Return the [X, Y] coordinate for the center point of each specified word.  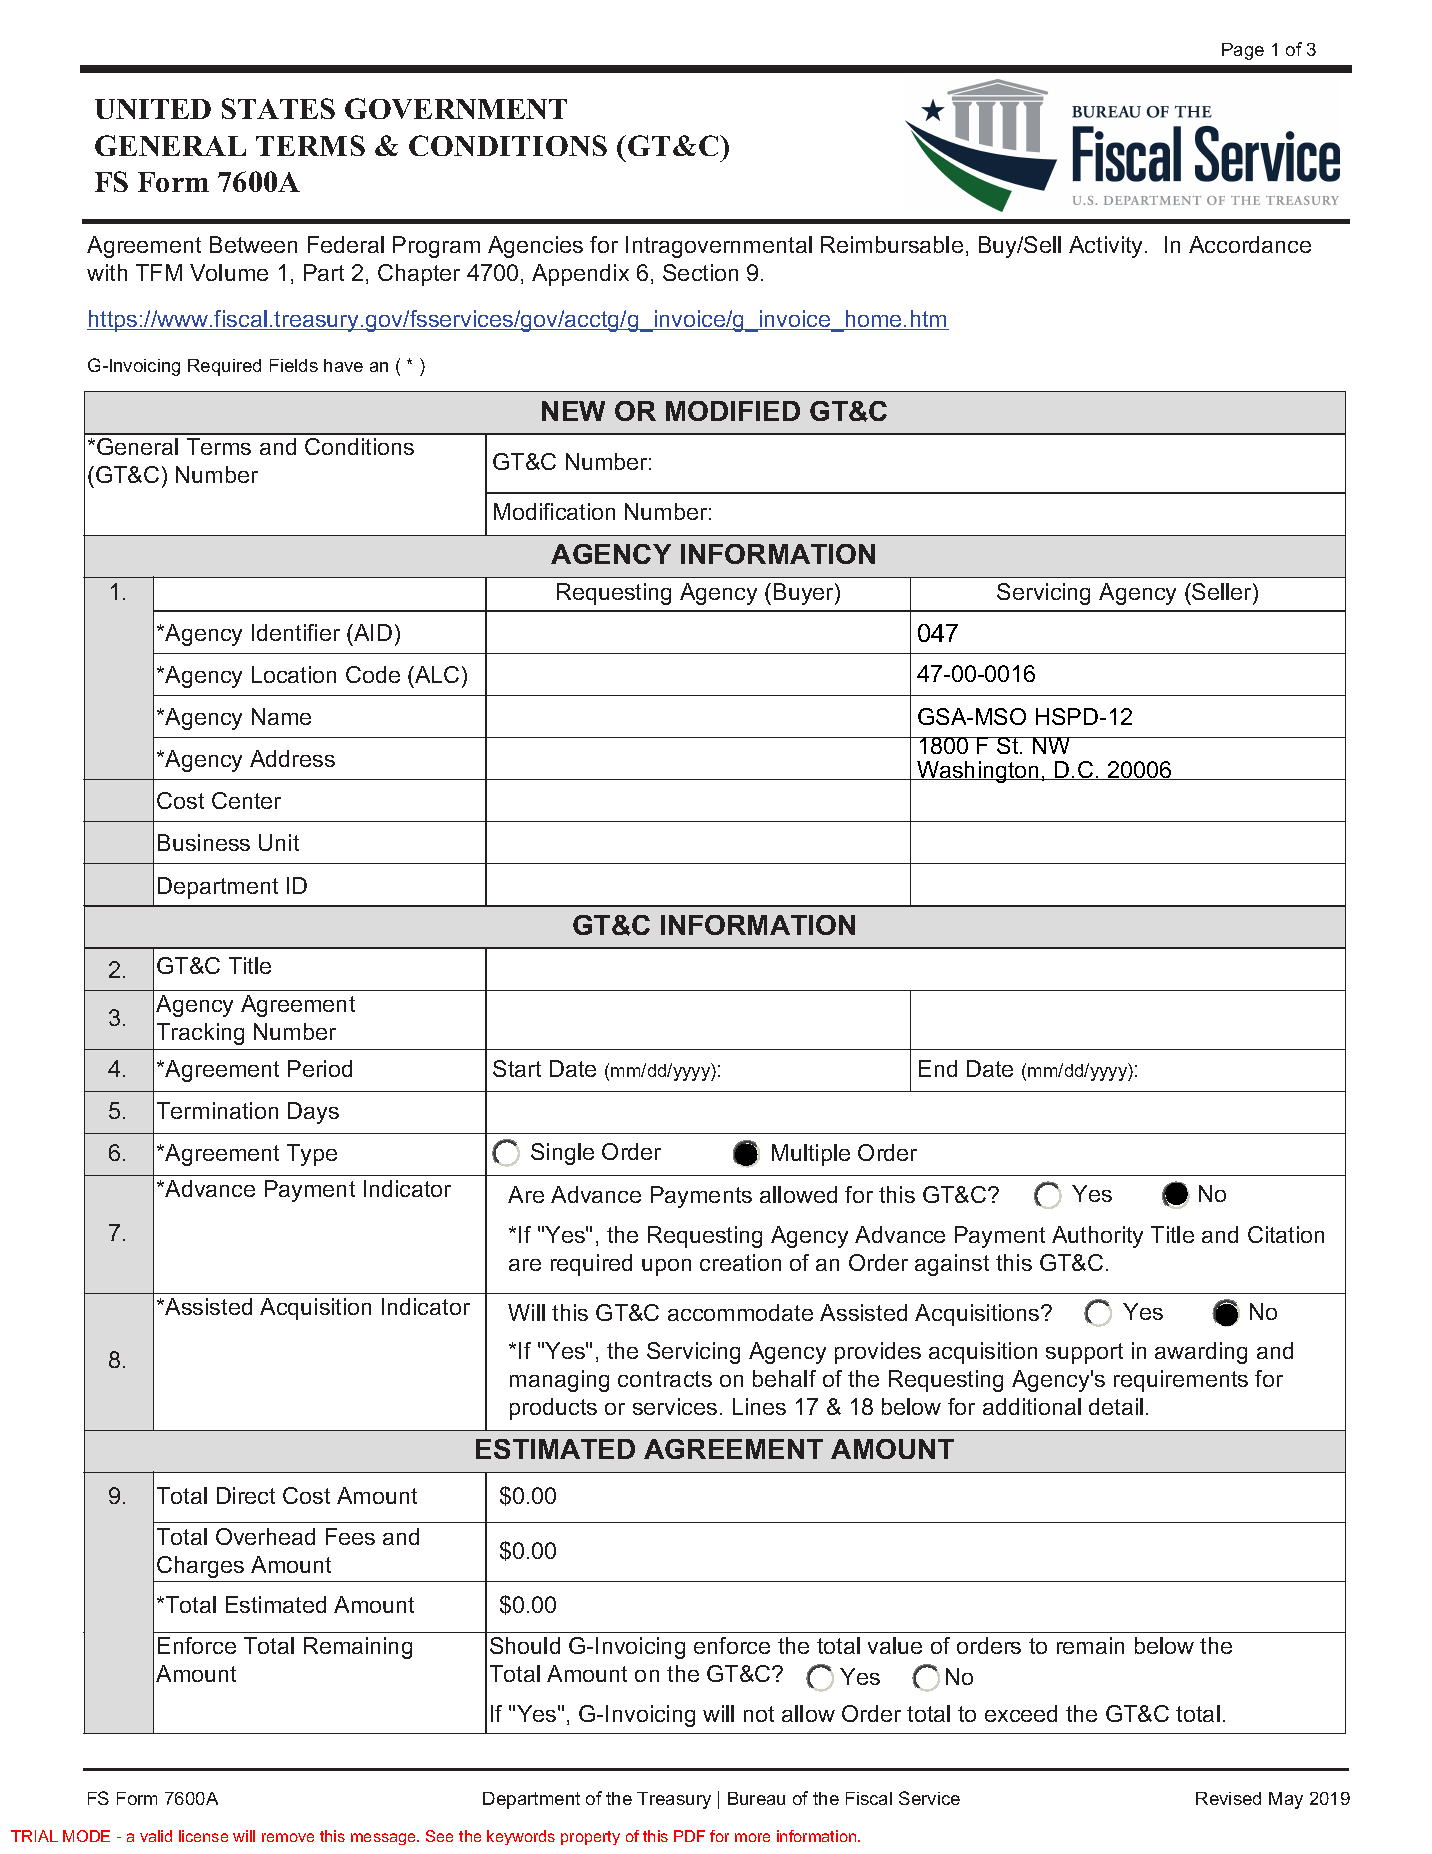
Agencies [535, 247]
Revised [1228, 1798]
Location [294, 674]
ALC [436, 674]
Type [312, 1155]
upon [666, 1267]
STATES [278, 108]
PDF [689, 1836]
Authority [1097, 1237]
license [203, 1836]
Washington [978, 772]
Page [1243, 51]
